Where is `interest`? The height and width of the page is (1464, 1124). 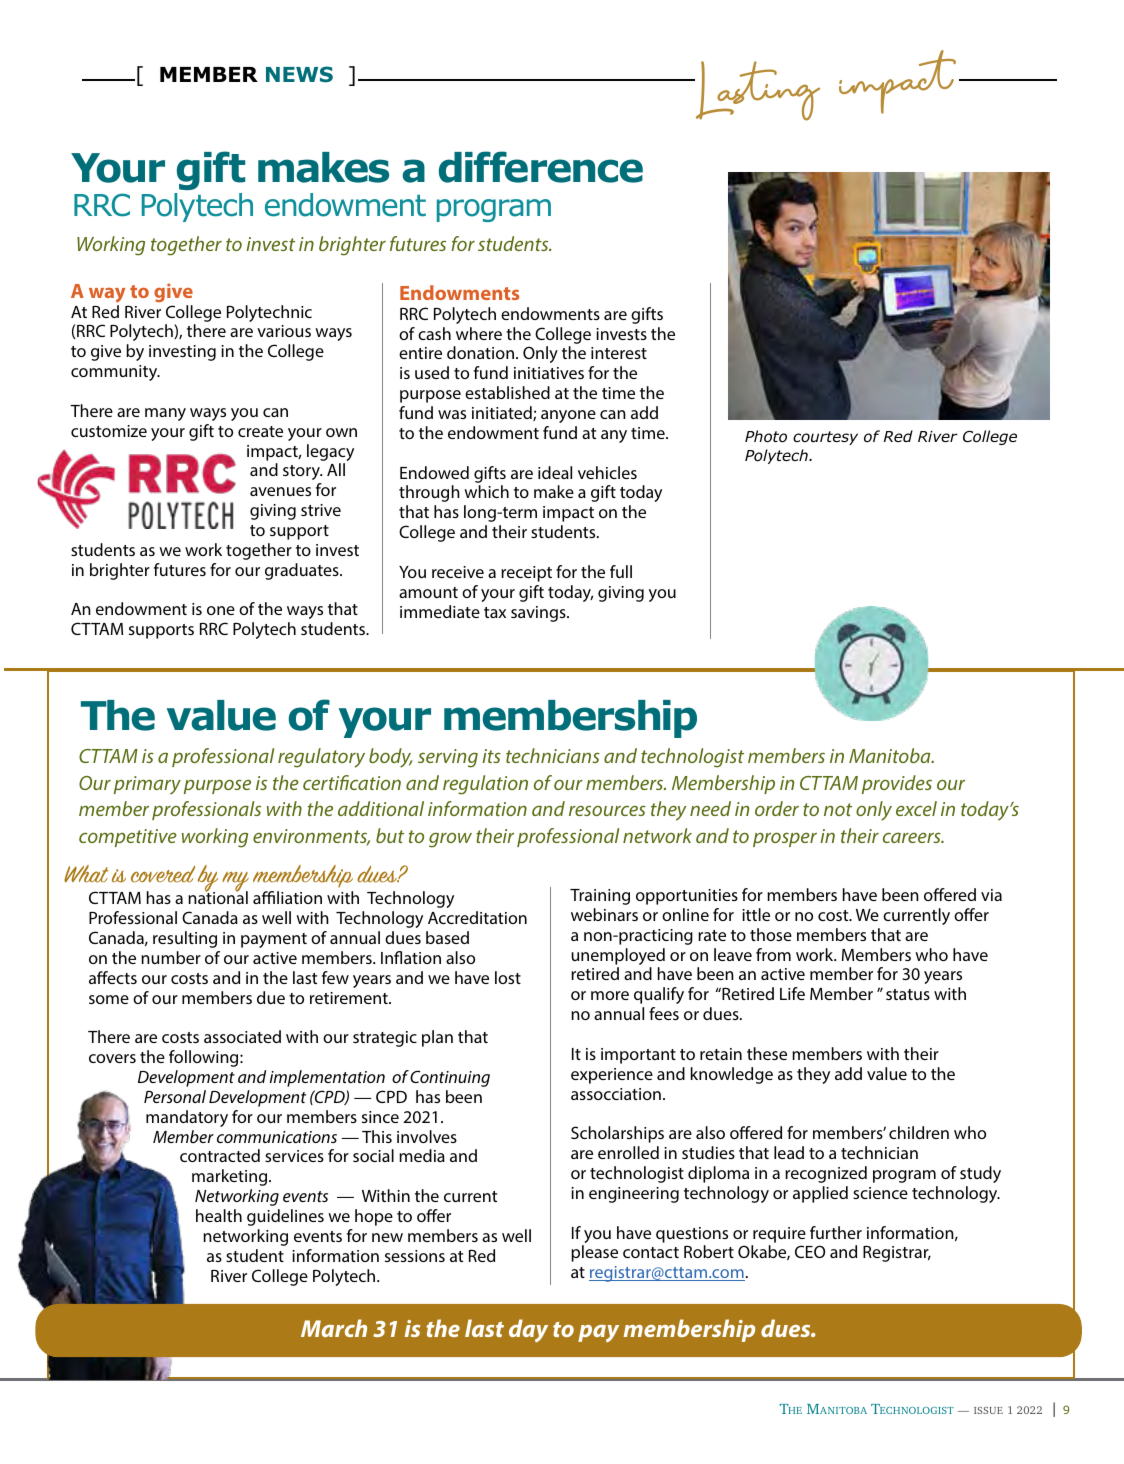
interest is located at coordinates (619, 353).
